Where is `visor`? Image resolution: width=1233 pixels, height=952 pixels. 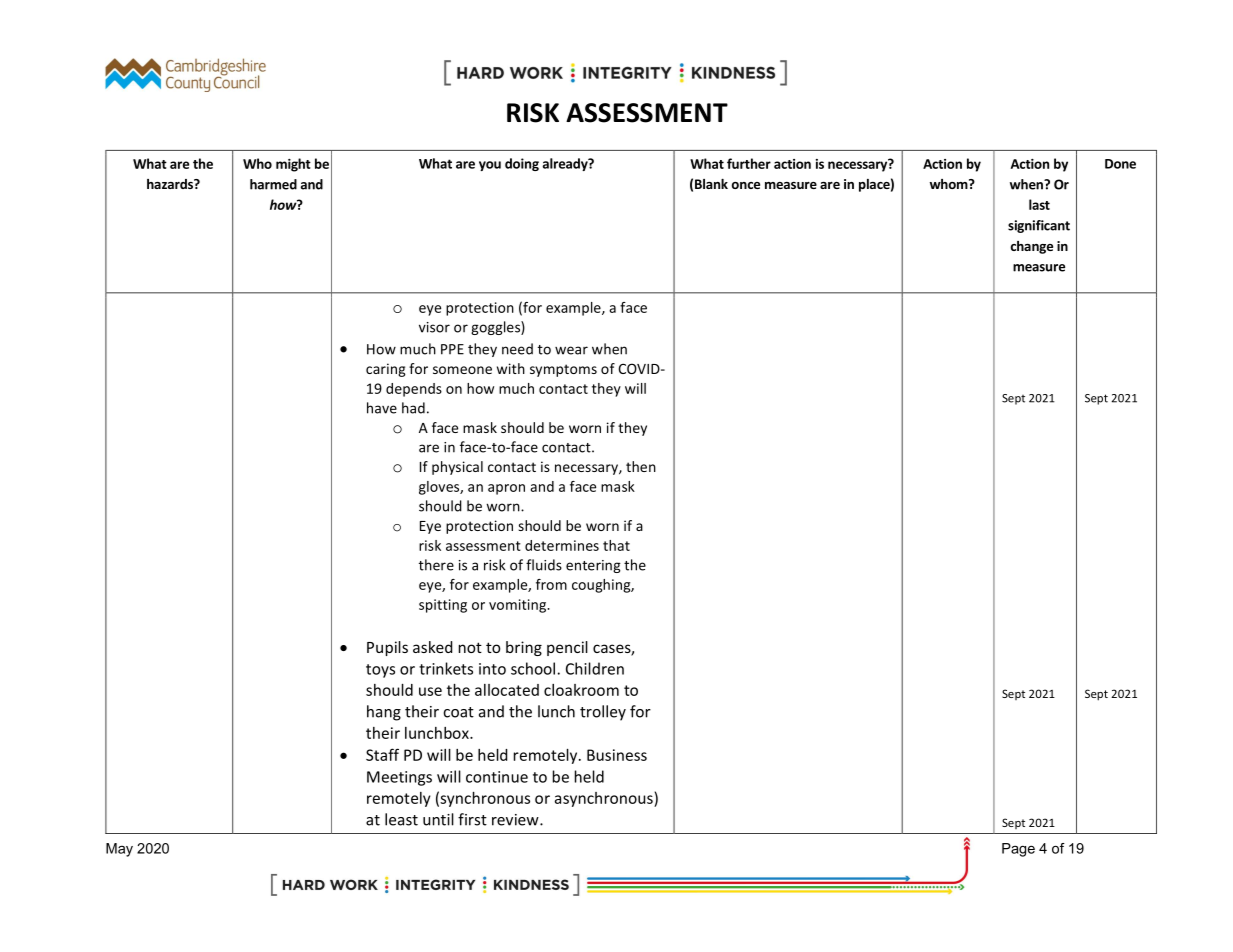
visor is located at coordinates (434, 327).
